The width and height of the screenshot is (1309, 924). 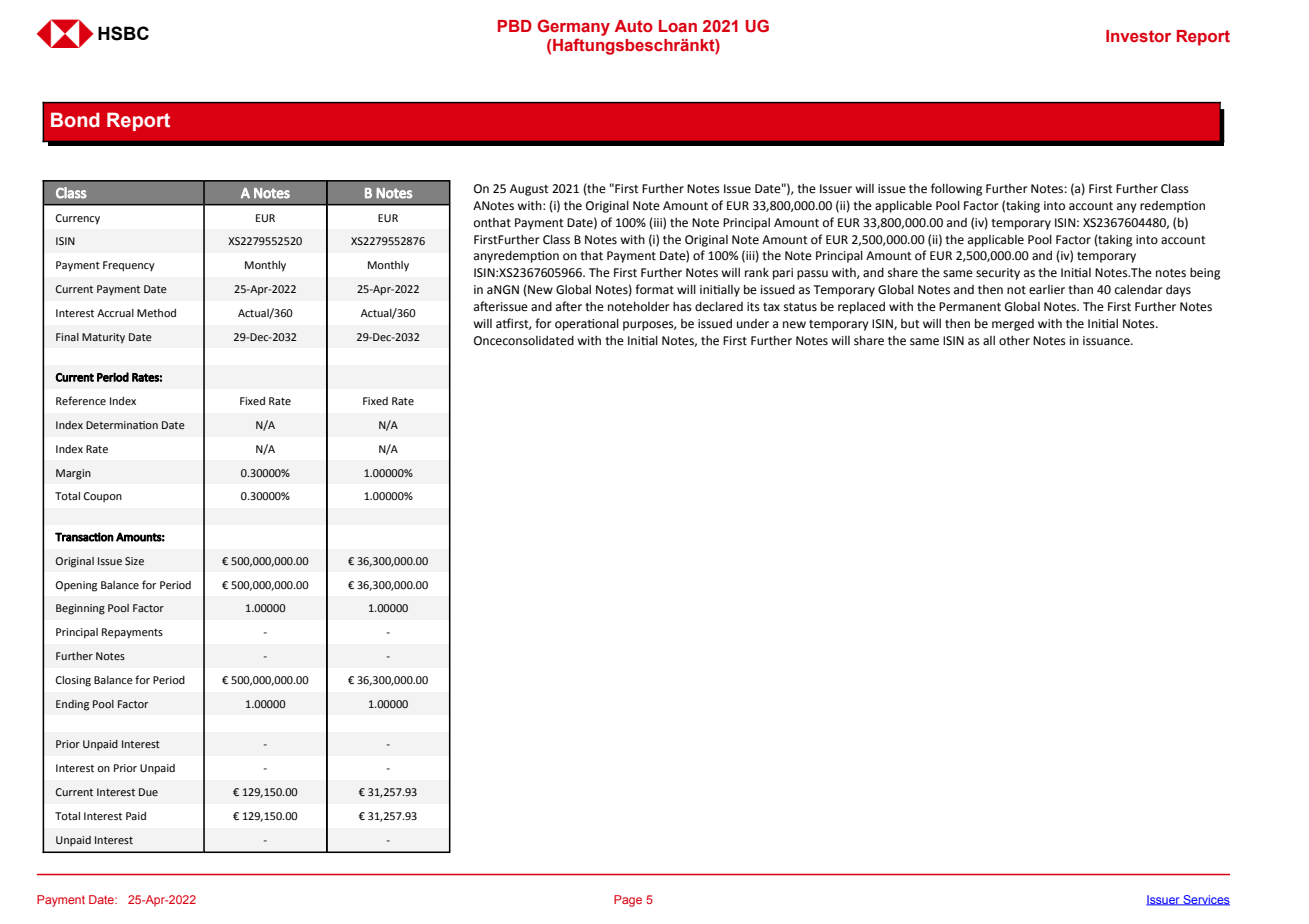 What do you see at coordinates (148, 792) in the screenshot?
I see `Due` at bounding box center [148, 792].
